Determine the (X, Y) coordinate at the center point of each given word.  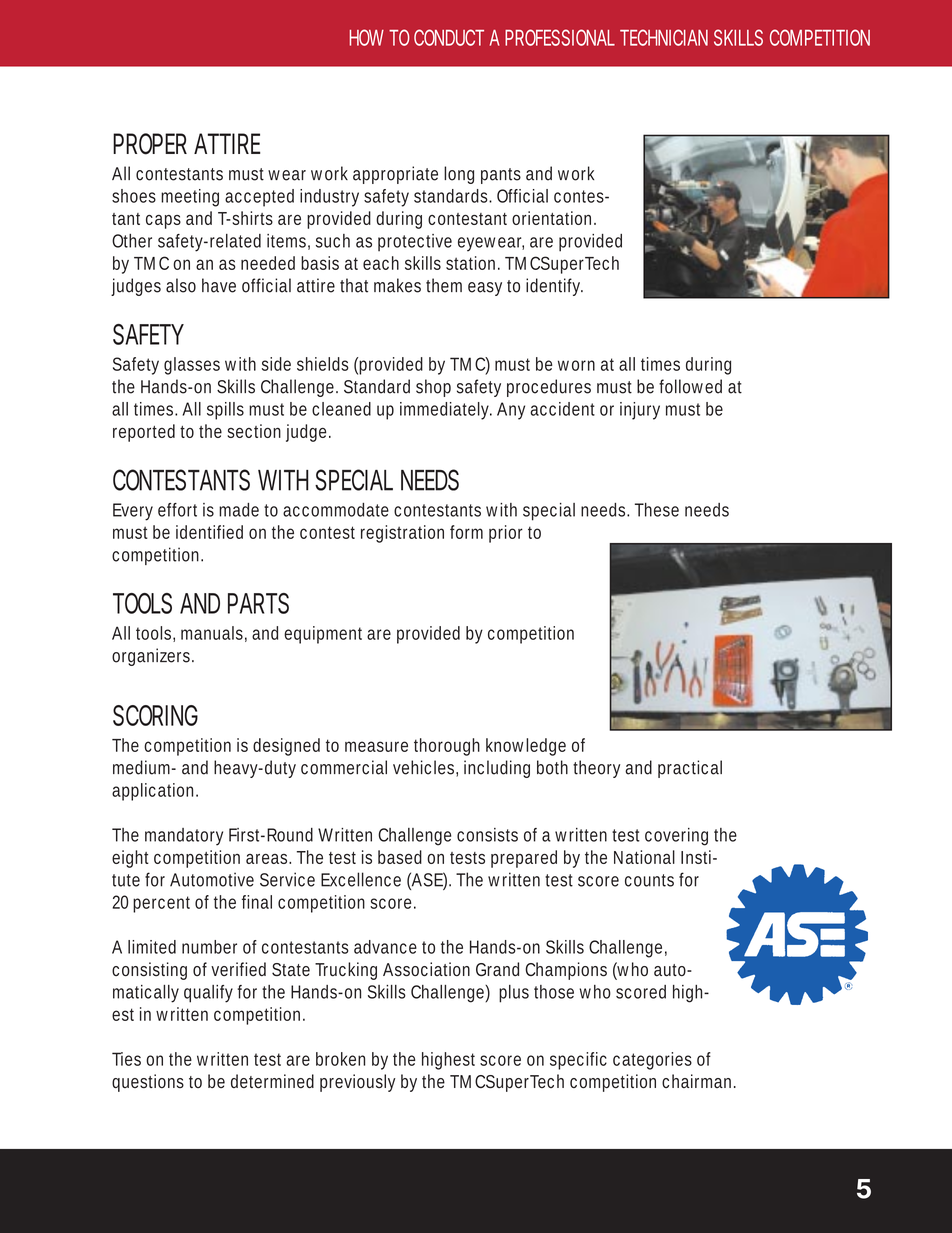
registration (402, 534)
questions (148, 1083)
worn (576, 365)
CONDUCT (449, 37)
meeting (190, 198)
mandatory (184, 837)
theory (596, 769)
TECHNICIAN (664, 37)
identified (209, 532)
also (181, 285)
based (400, 857)
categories (652, 1061)
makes (397, 285)
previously (358, 1083)
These (657, 510)
